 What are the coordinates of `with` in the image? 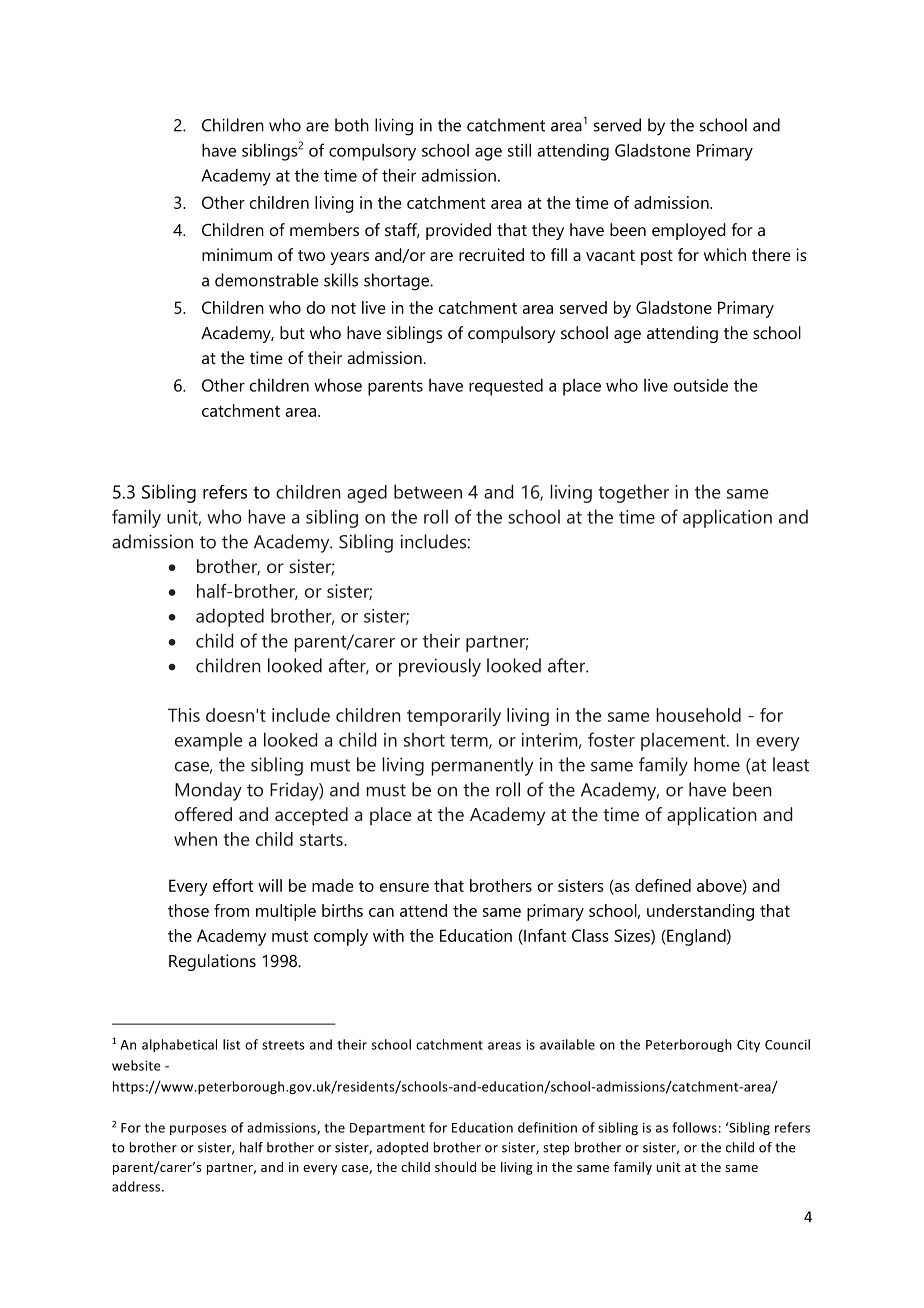 It's located at (388, 935).
